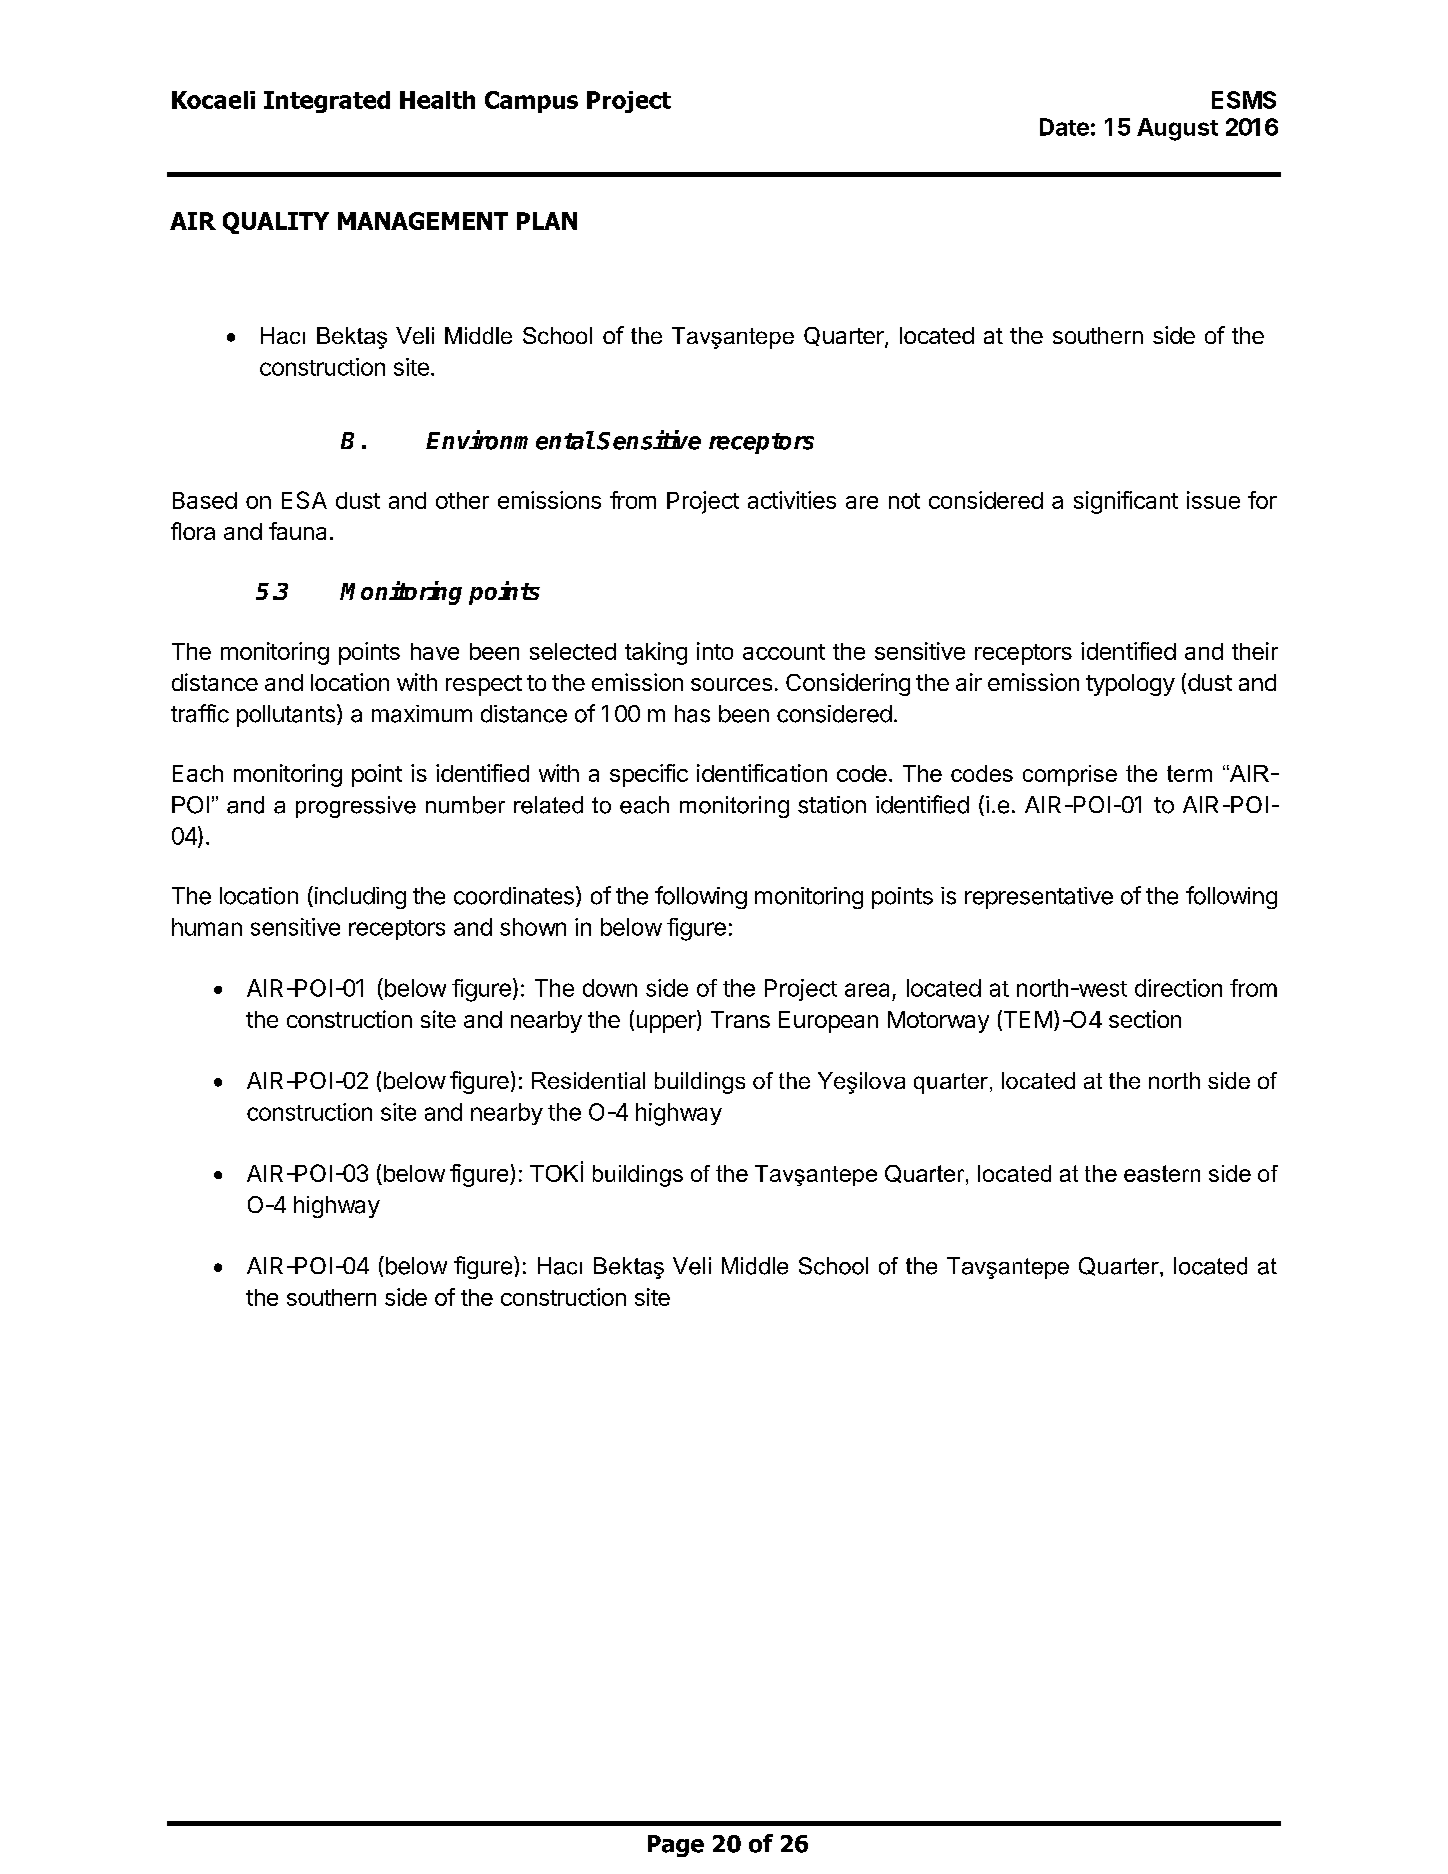 This image has width=1448, height=1874. Describe the element at coordinates (1145, 1019) in the image. I see `section` at that location.
